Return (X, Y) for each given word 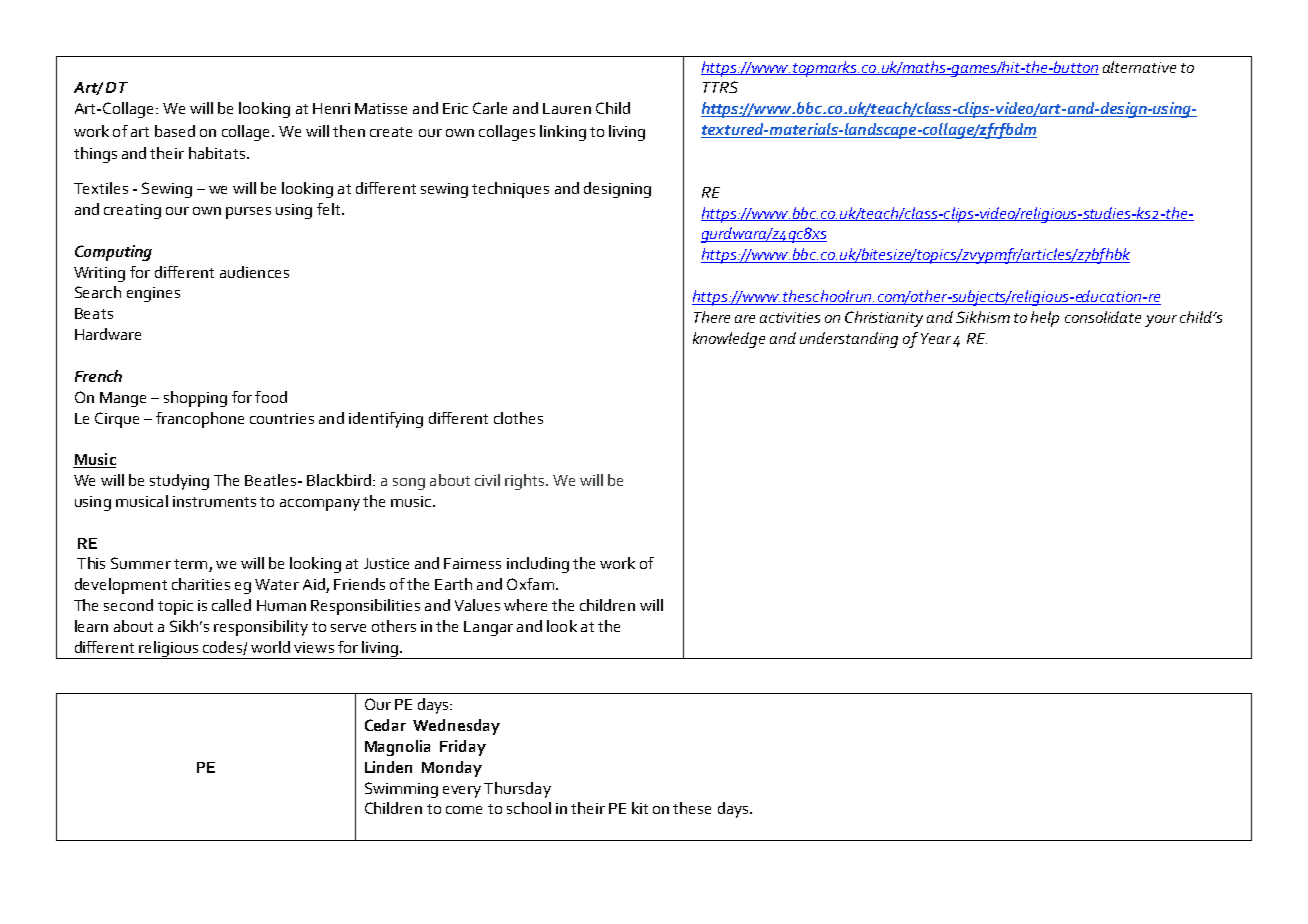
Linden (388, 767)
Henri (331, 108)
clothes (518, 418)
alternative (1139, 67)
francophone (200, 420)
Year (936, 338)
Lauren (567, 108)
